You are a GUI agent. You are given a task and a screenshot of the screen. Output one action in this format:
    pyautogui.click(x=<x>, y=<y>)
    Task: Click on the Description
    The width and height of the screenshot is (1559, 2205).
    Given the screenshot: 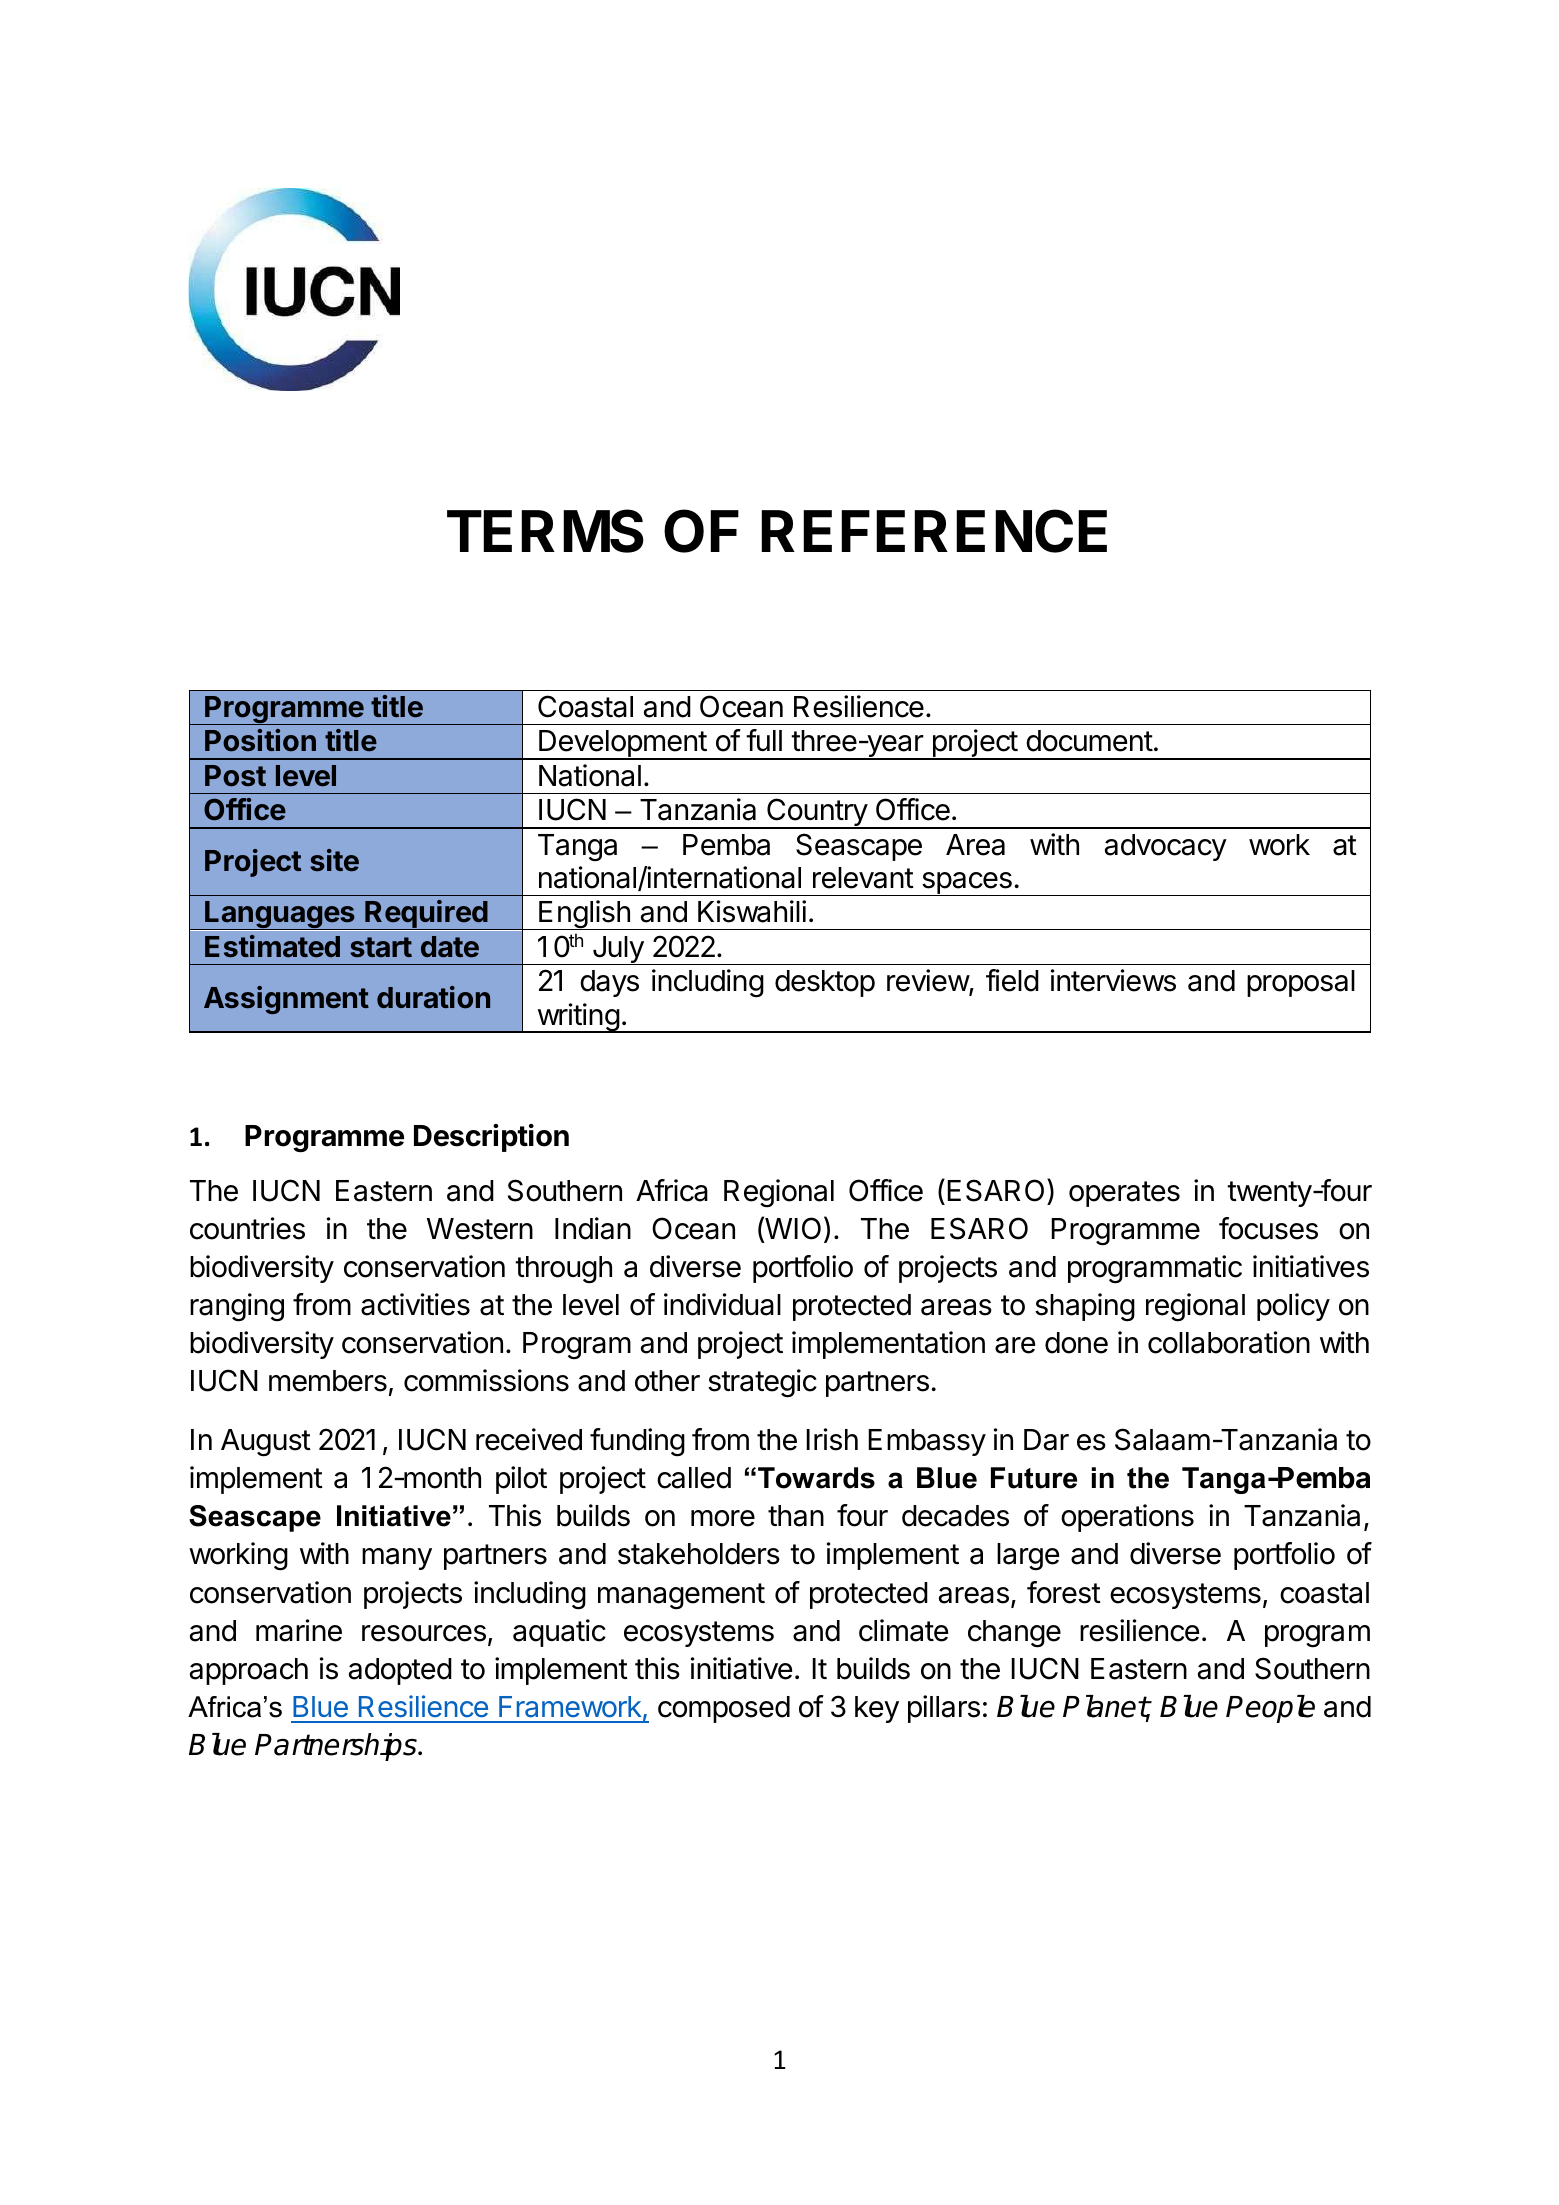 What is the action you would take?
    pyautogui.click(x=491, y=1138)
